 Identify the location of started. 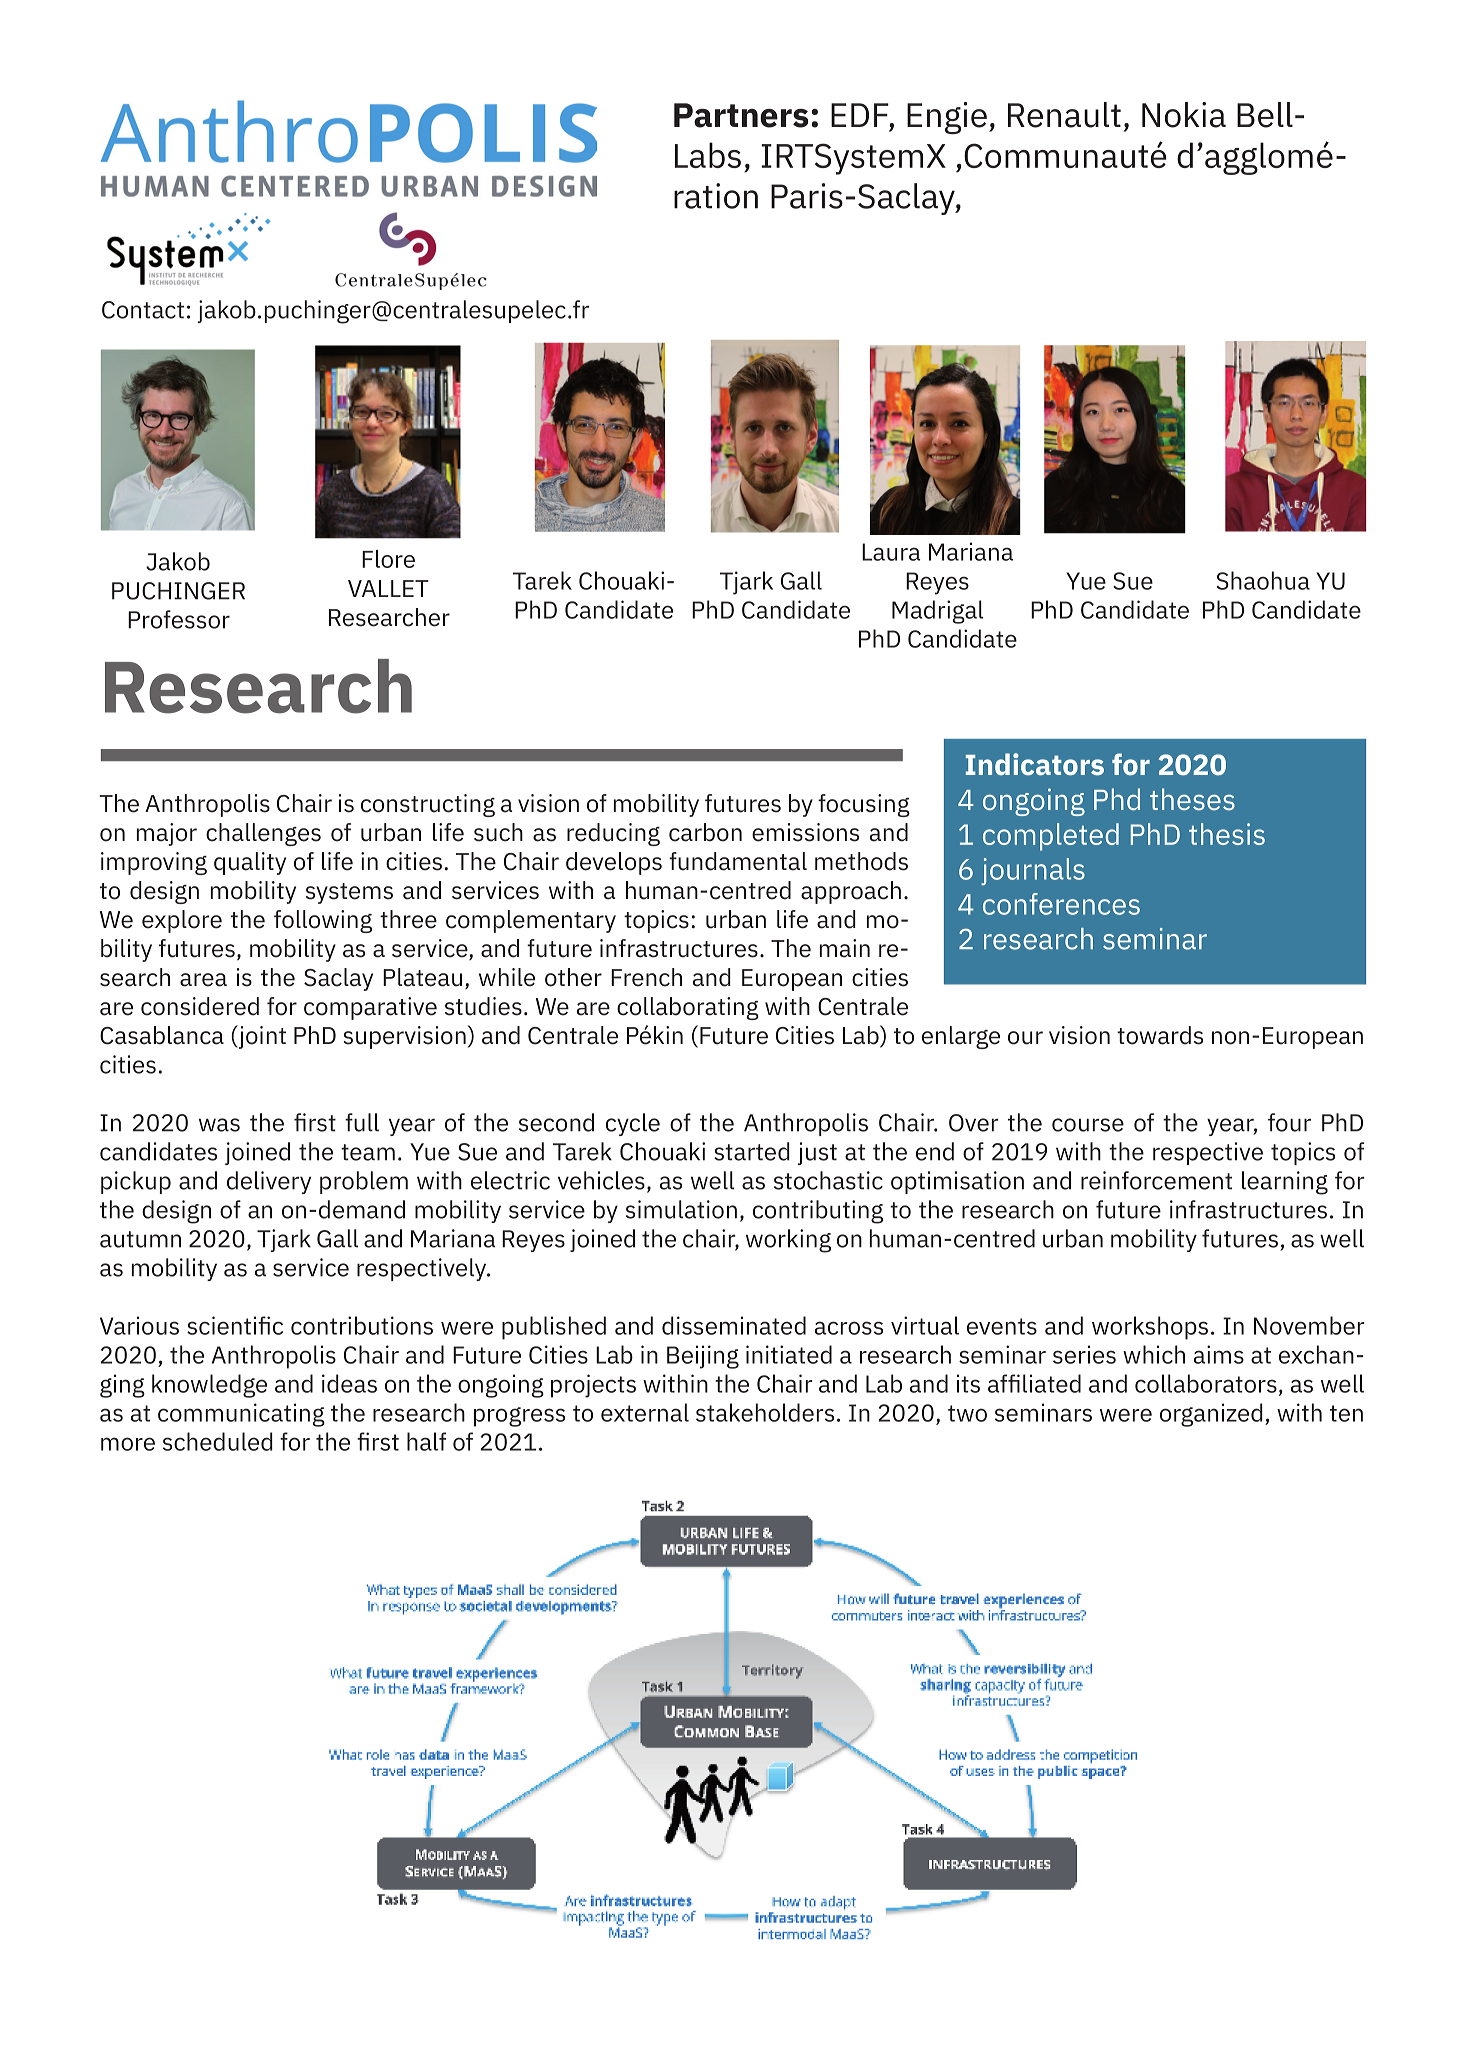
(752, 1151).
